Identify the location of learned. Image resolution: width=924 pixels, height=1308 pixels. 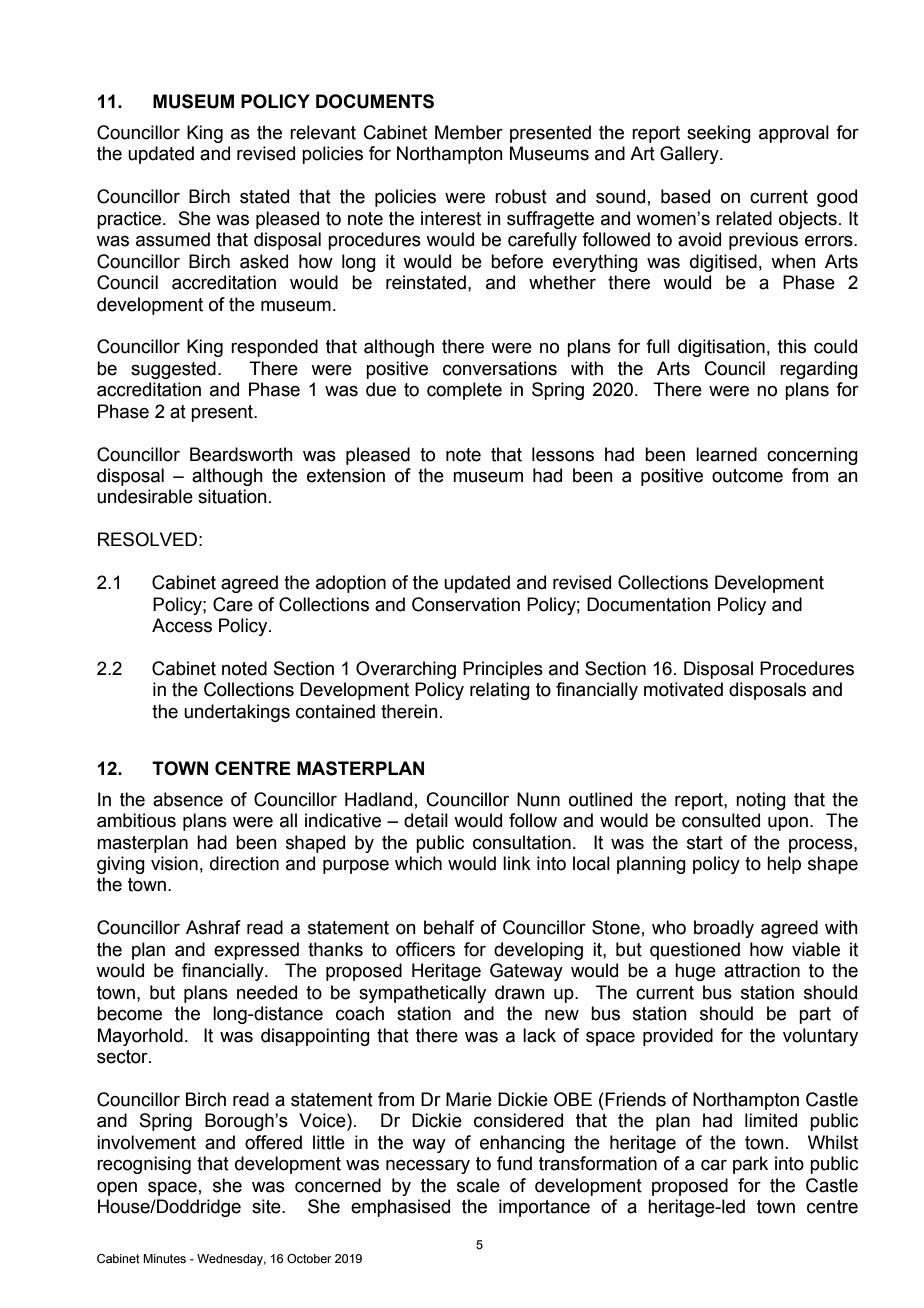
(726, 454).
